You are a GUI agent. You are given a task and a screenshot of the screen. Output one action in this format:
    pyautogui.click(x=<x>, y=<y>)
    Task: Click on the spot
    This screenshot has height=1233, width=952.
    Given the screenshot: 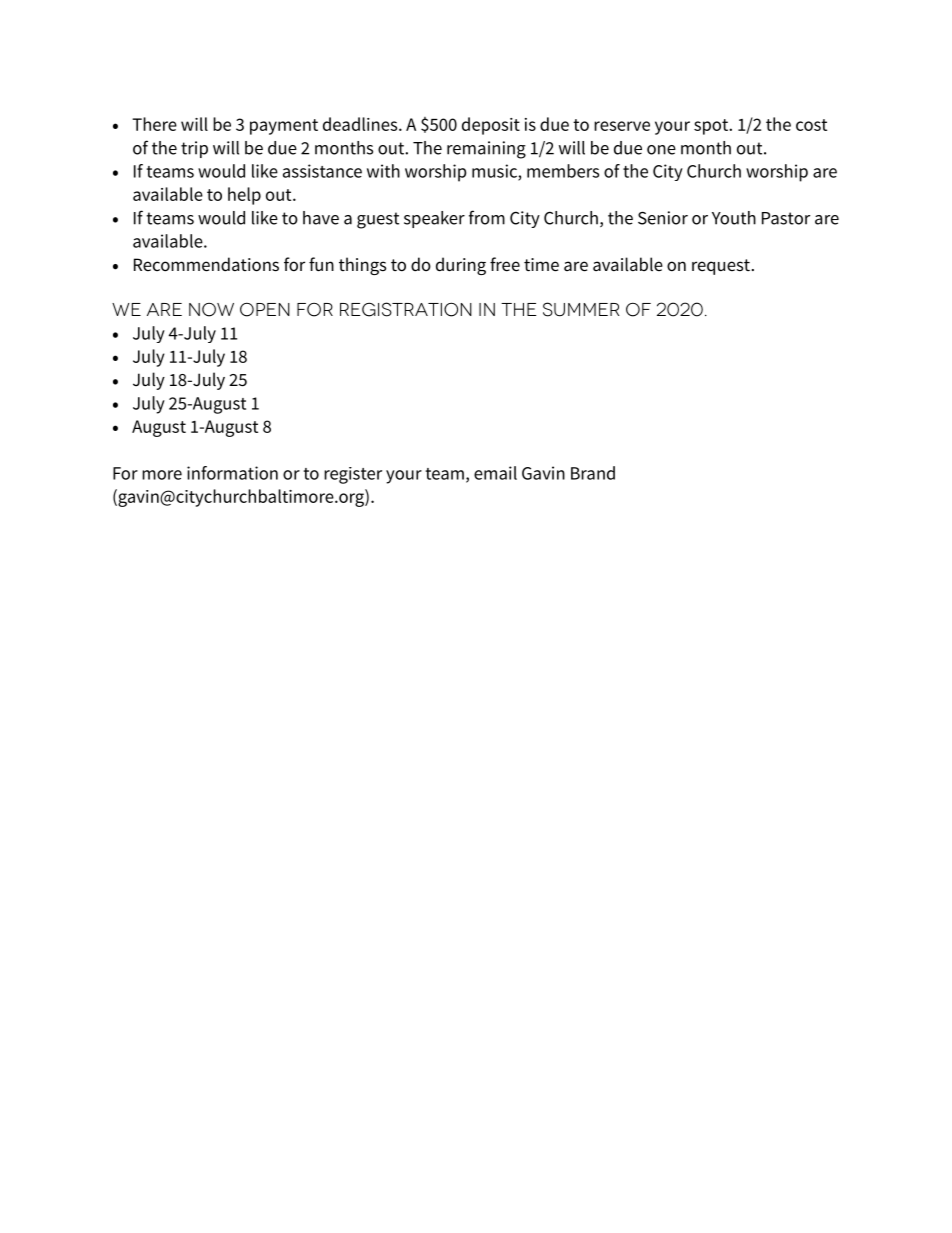 What is the action you would take?
    pyautogui.click(x=712, y=127)
